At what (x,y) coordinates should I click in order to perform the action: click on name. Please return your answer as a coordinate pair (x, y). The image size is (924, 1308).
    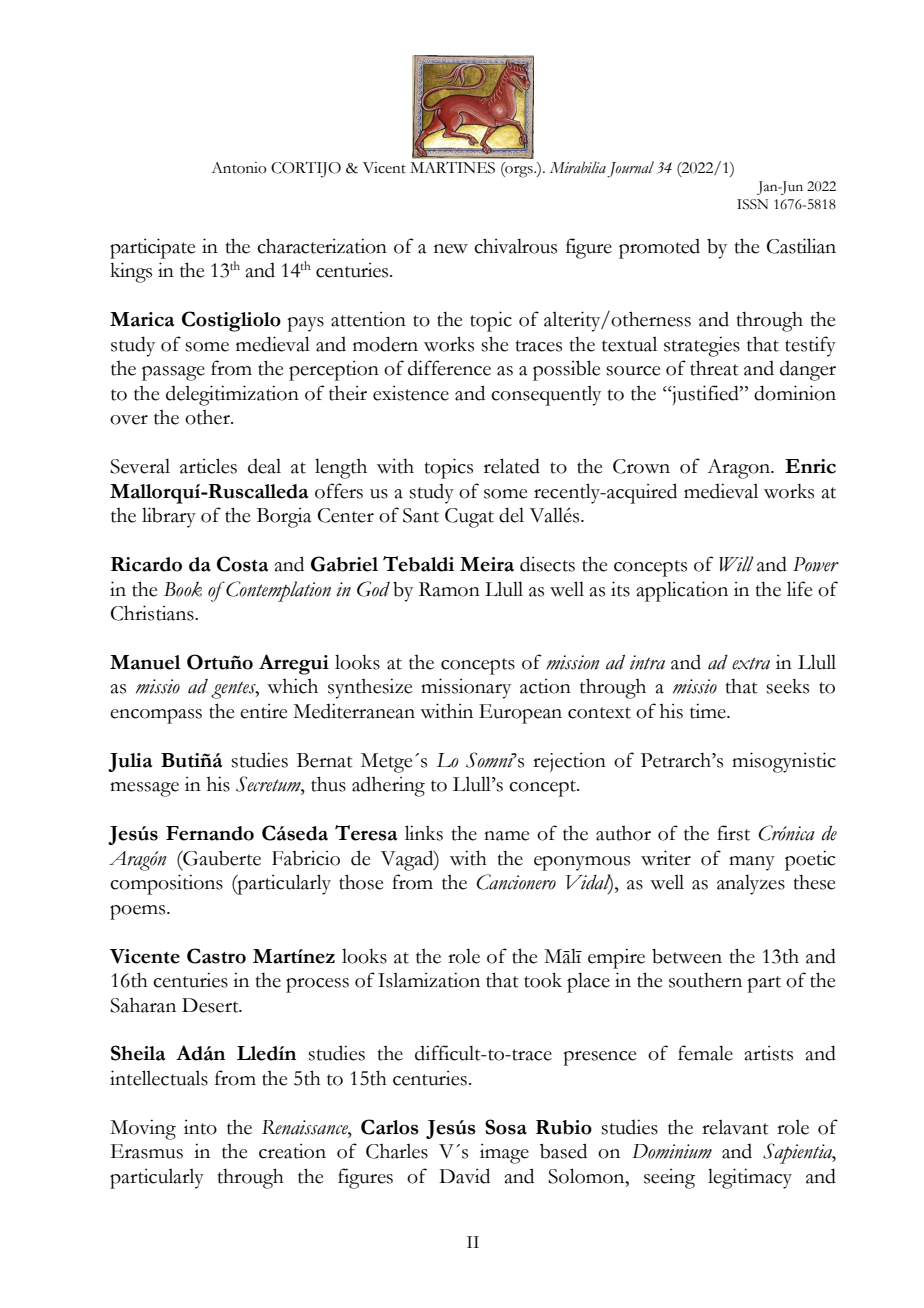
    Looking at the image, I should click on (507, 836).
